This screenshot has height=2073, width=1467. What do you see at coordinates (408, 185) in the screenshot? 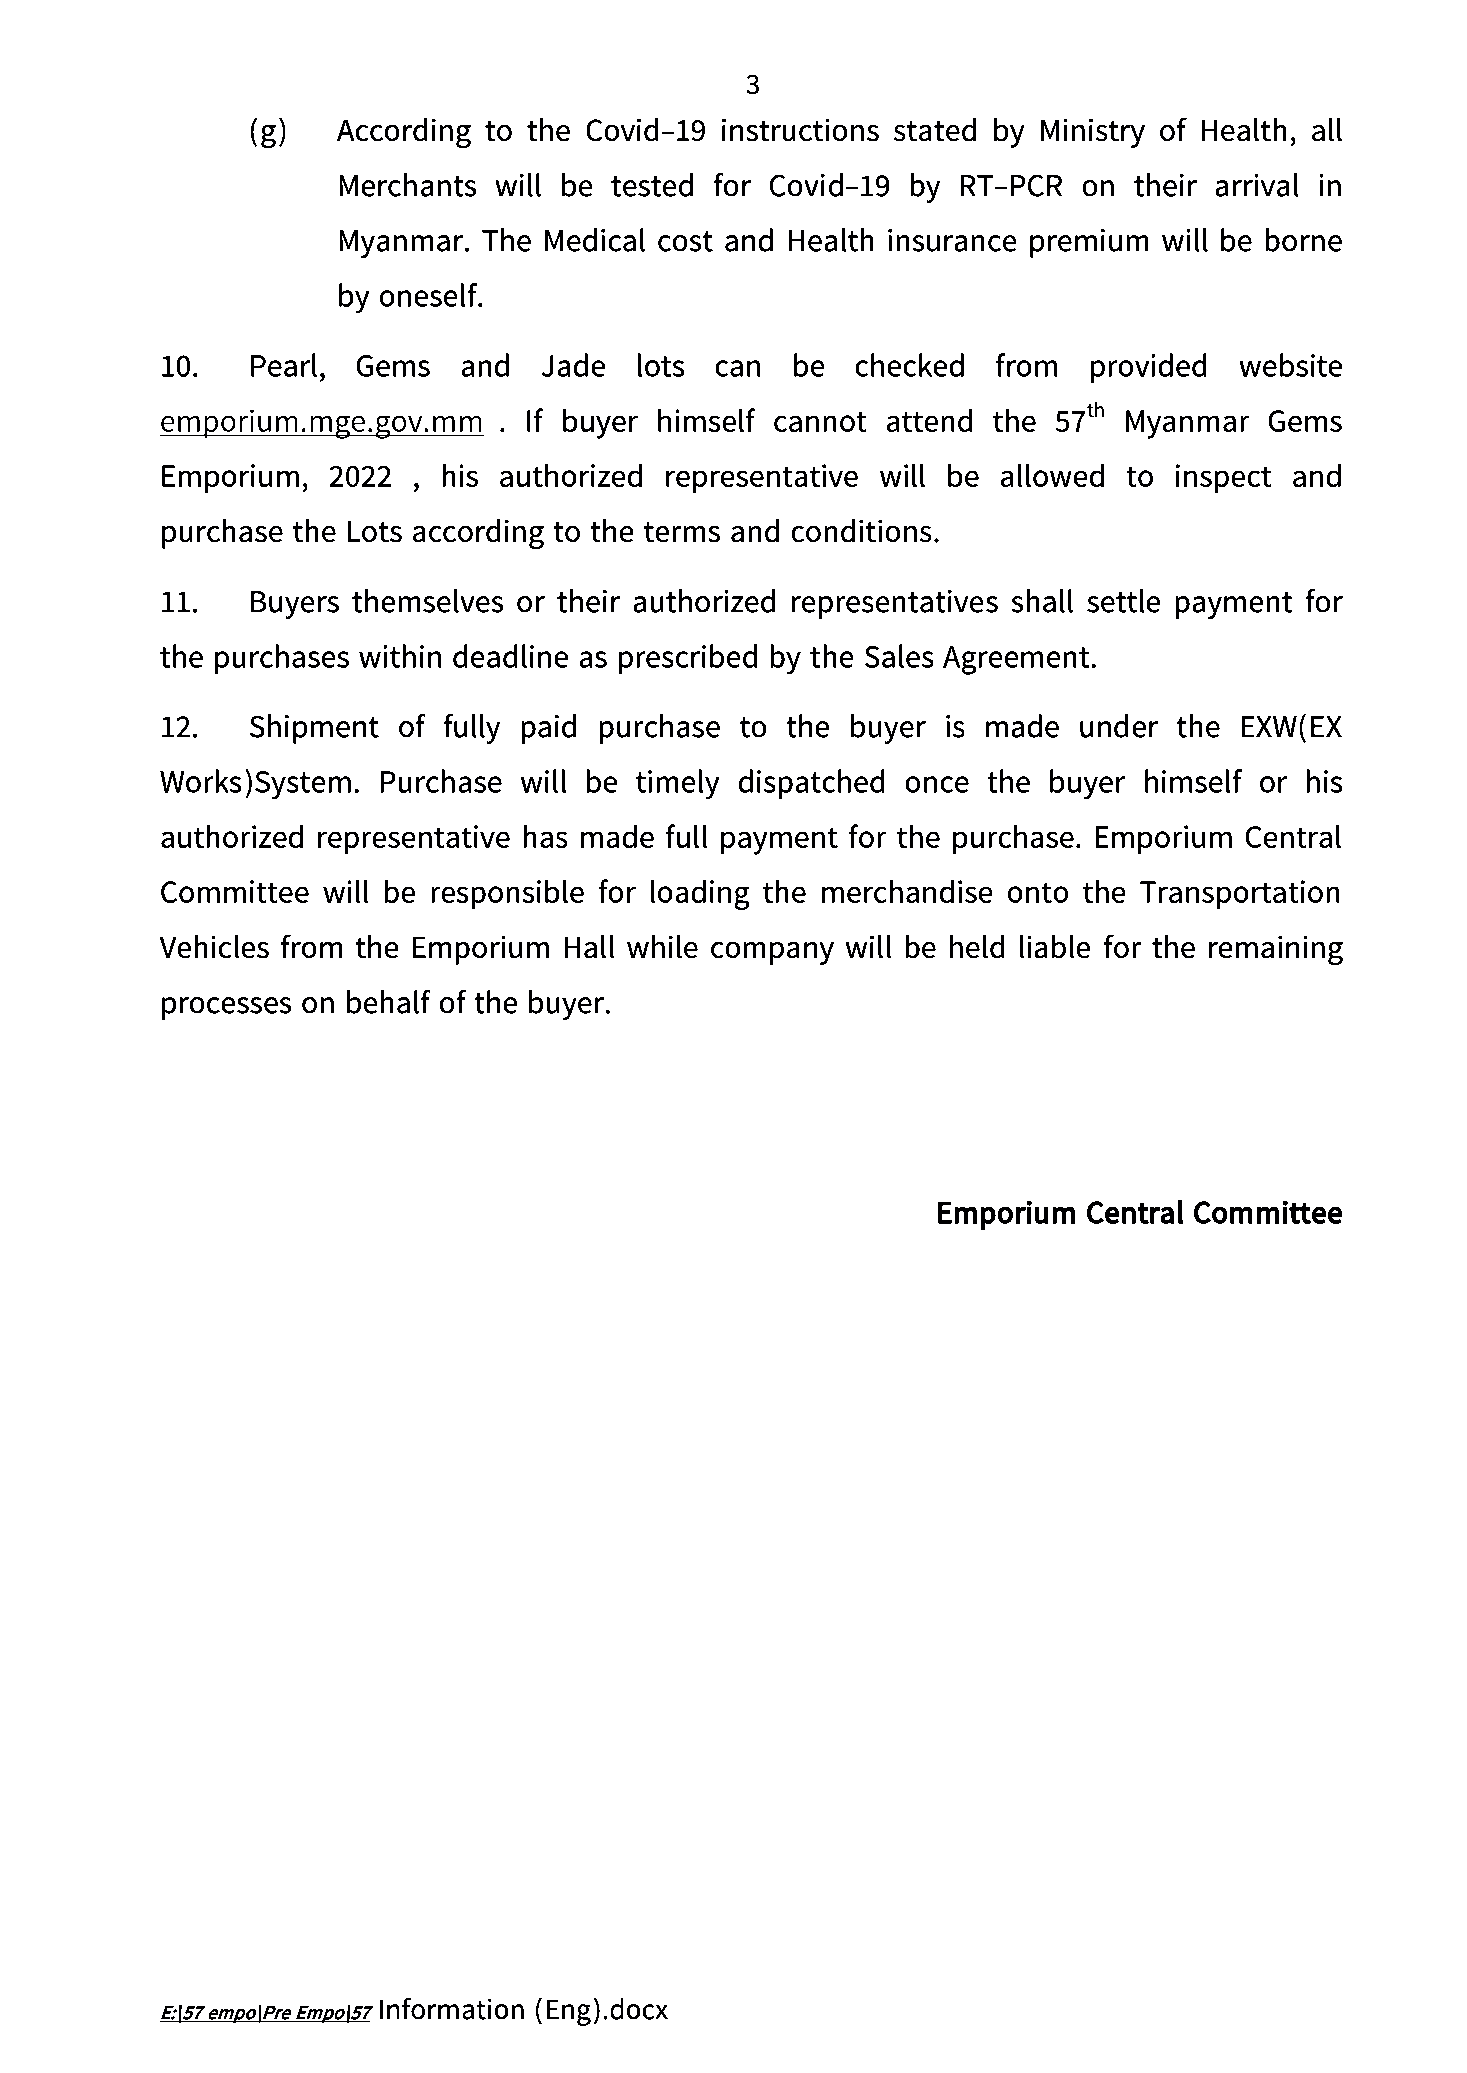
I see `Merchants` at bounding box center [408, 185].
